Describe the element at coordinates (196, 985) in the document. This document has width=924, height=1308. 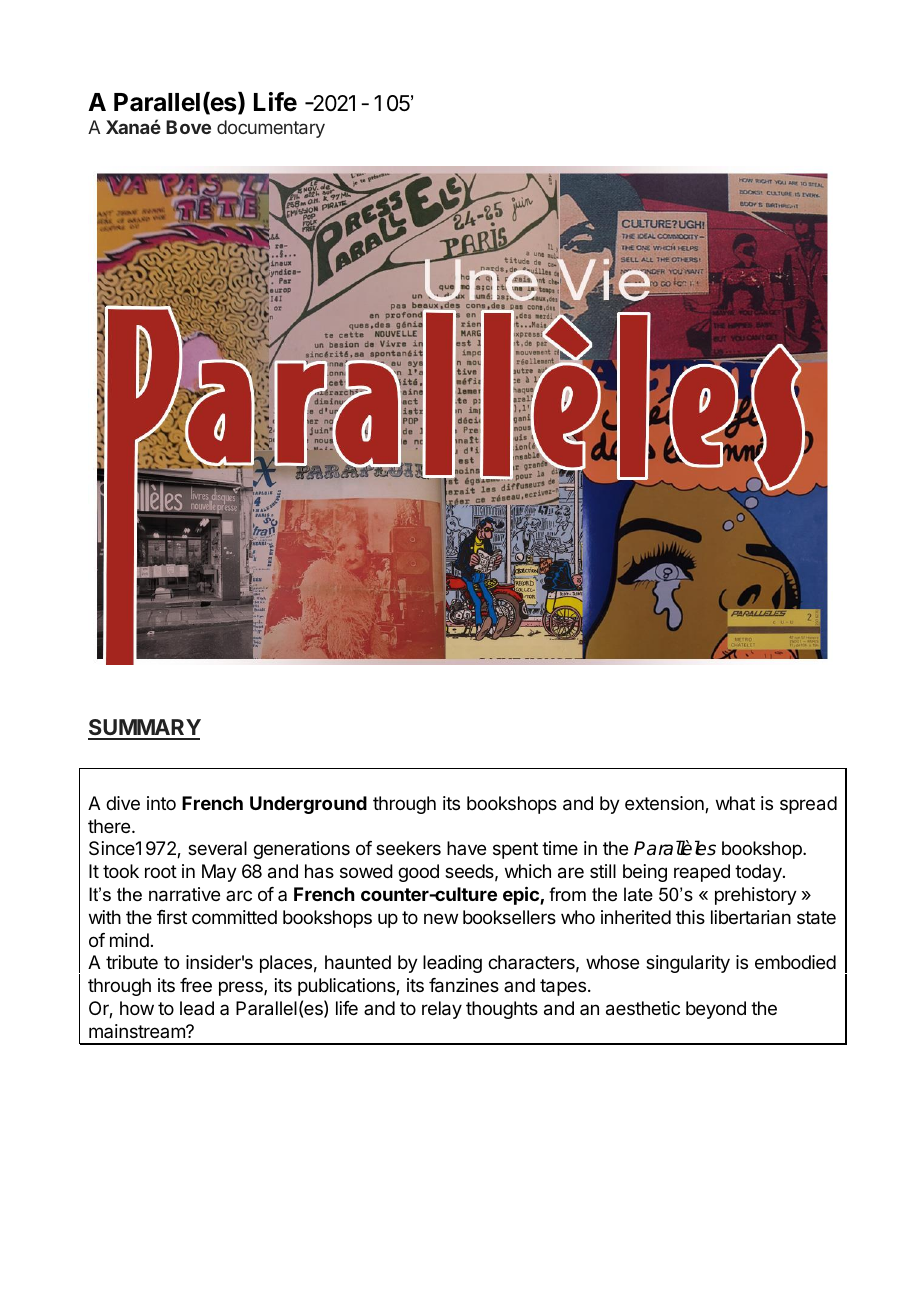
I see `free` at that location.
